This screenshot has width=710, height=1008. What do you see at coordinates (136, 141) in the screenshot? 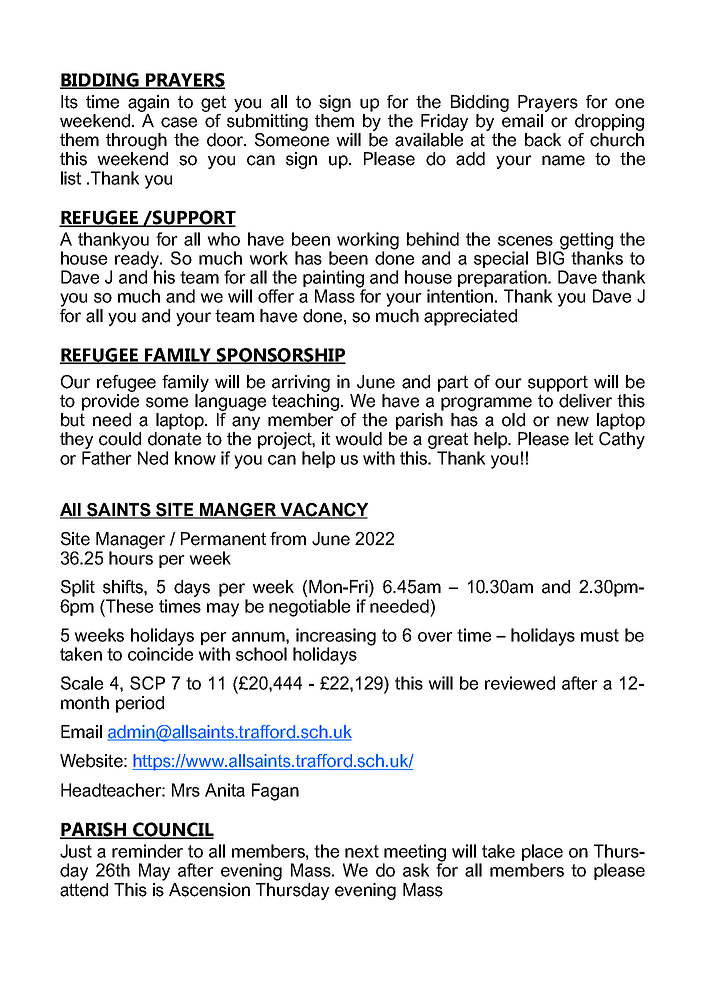
I see `through` at bounding box center [136, 141].
